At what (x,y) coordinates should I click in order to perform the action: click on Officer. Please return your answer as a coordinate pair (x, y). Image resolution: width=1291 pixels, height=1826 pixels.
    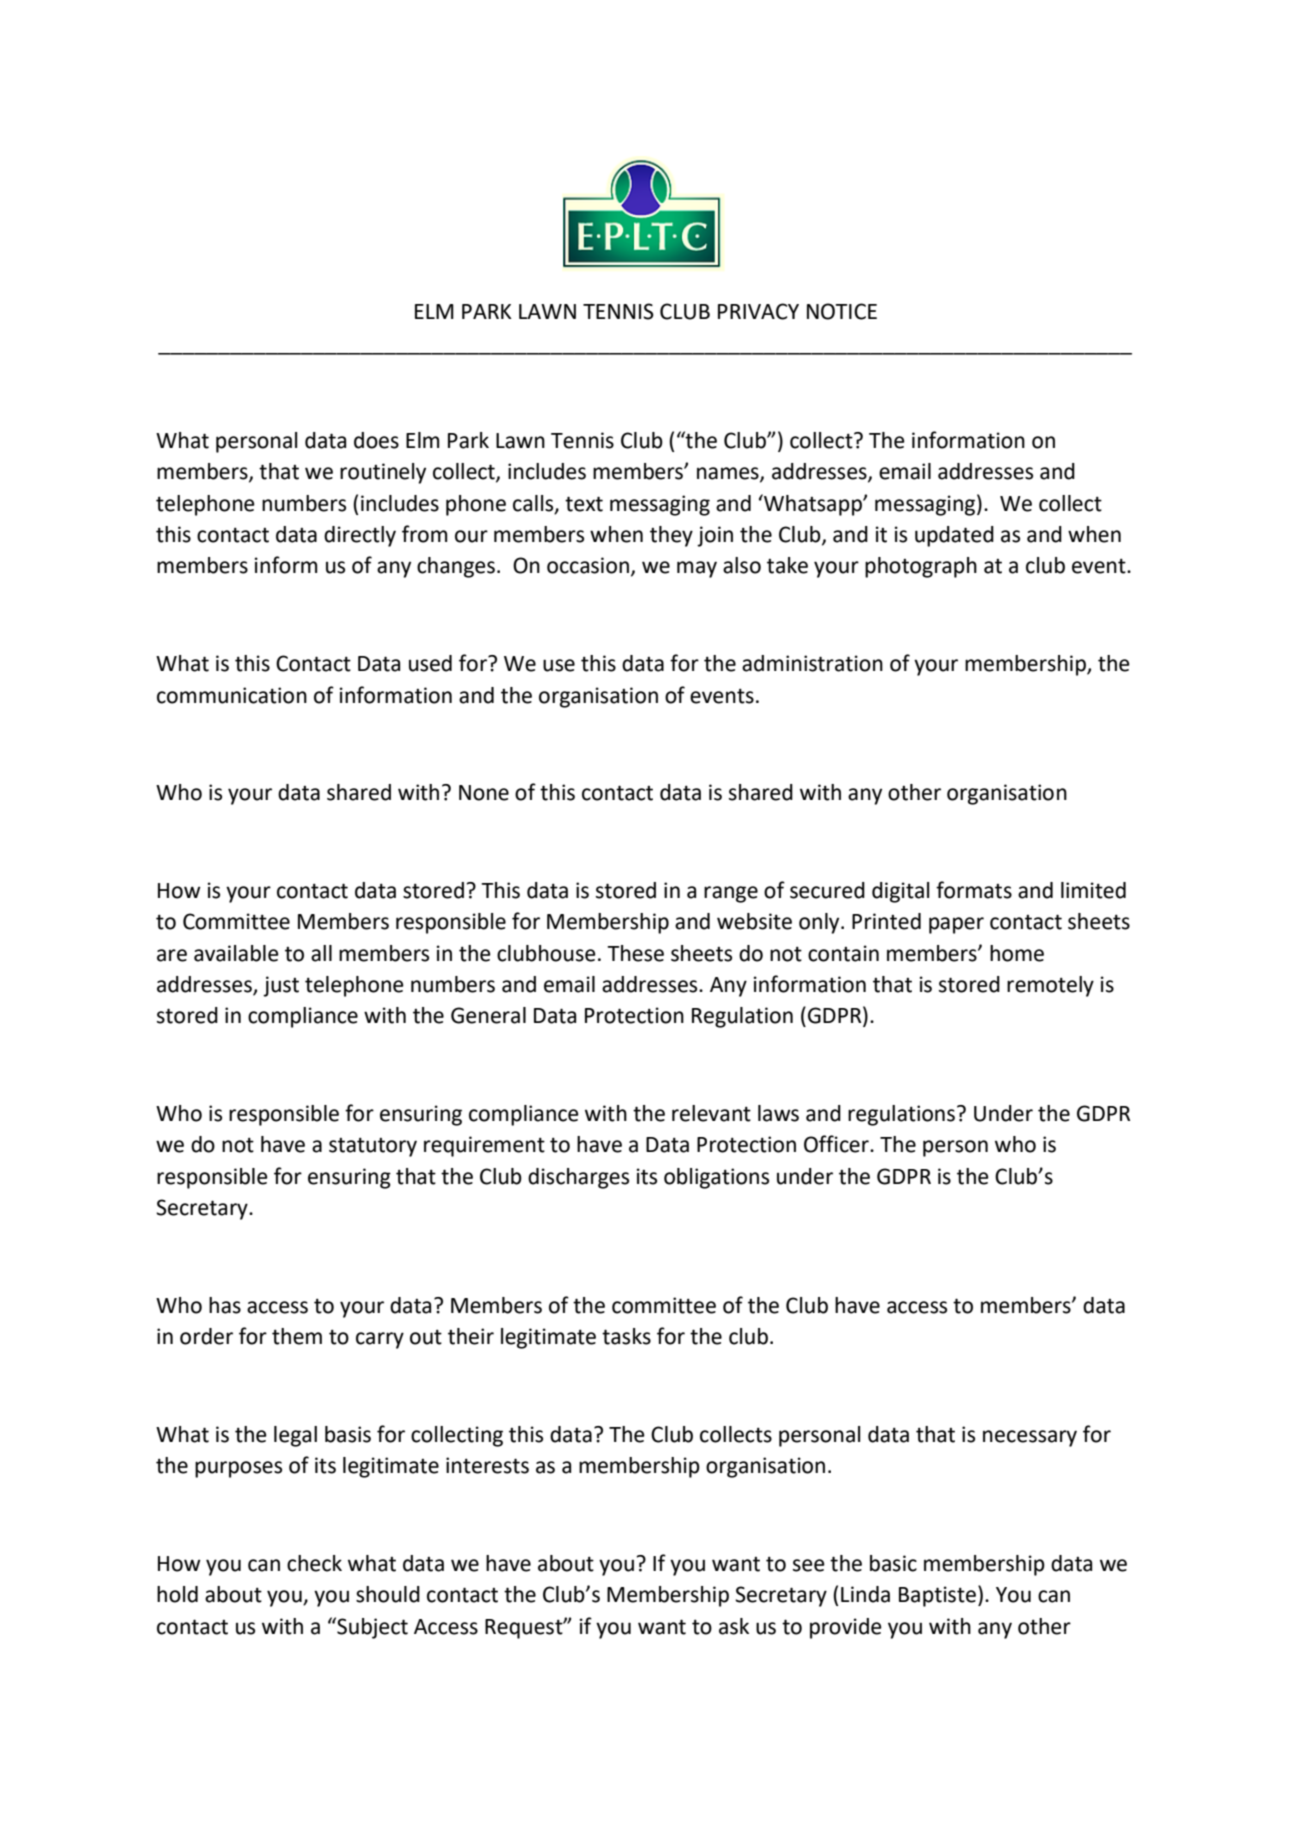
    Looking at the image, I should click on (837, 1144).
